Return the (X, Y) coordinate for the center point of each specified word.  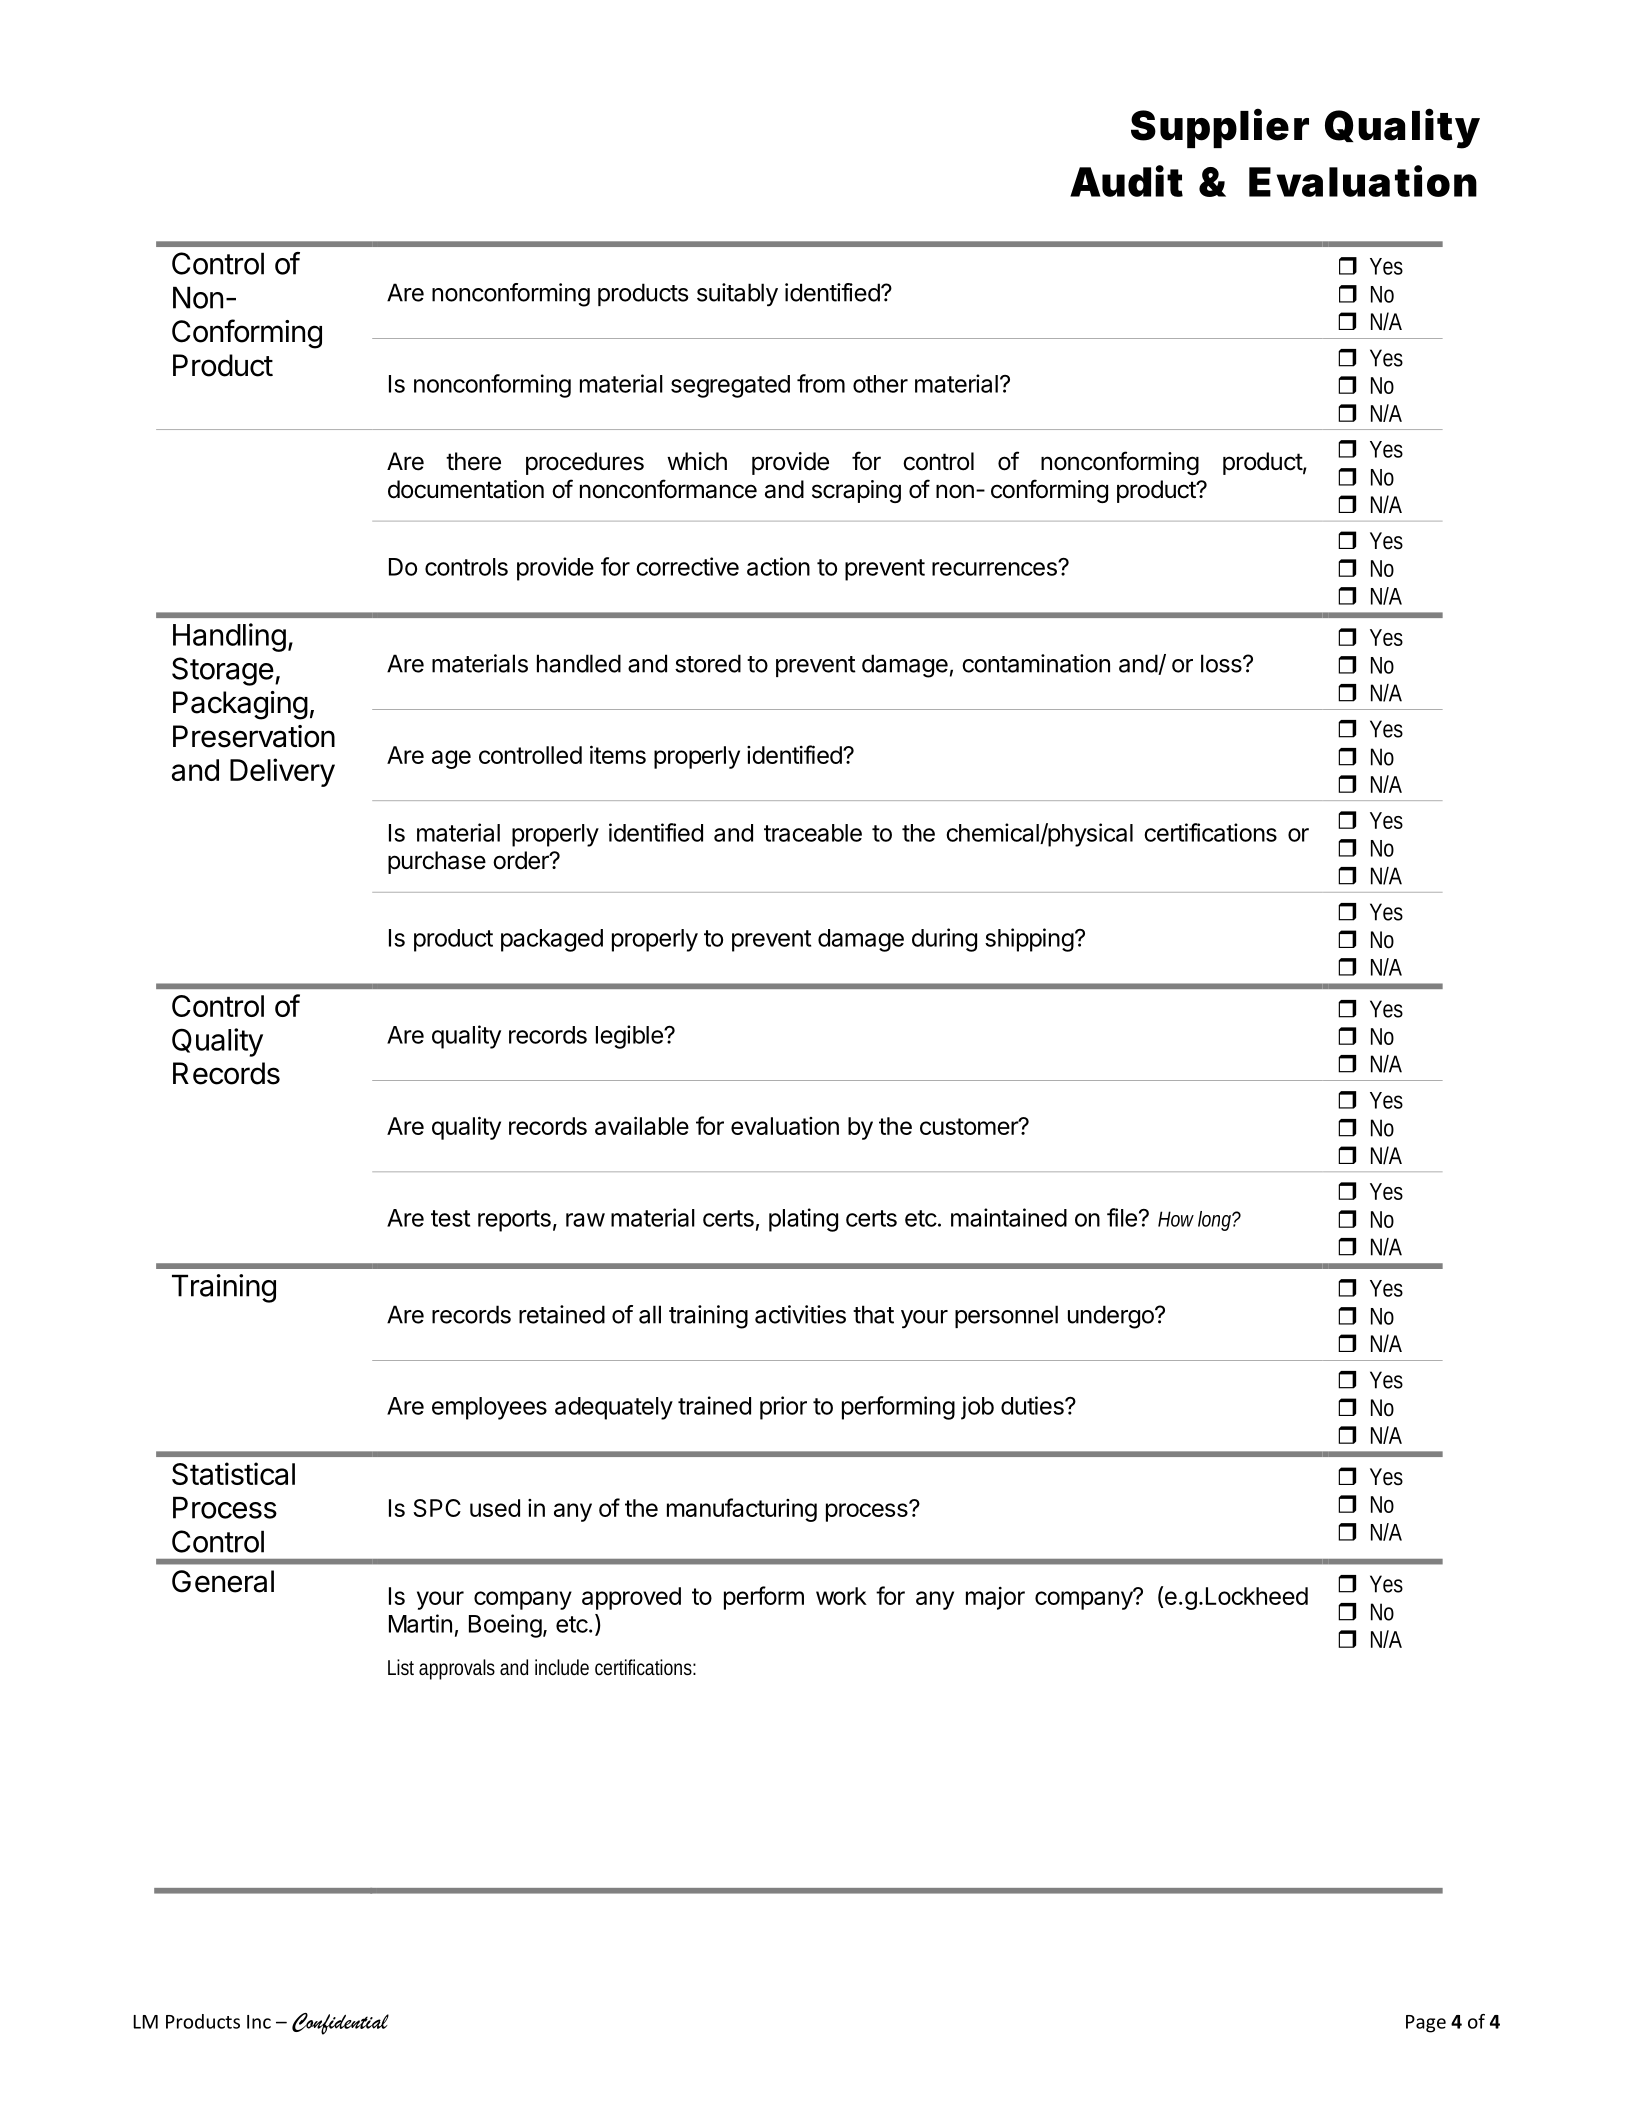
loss (1222, 663)
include (562, 1667)
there (473, 461)
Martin (420, 1623)
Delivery (282, 772)
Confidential (340, 2024)
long (1214, 1221)
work (841, 1596)
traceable (813, 833)
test (450, 1218)
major (995, 1598)
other (880, 384)
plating (803, 1220)
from (821, 383)
